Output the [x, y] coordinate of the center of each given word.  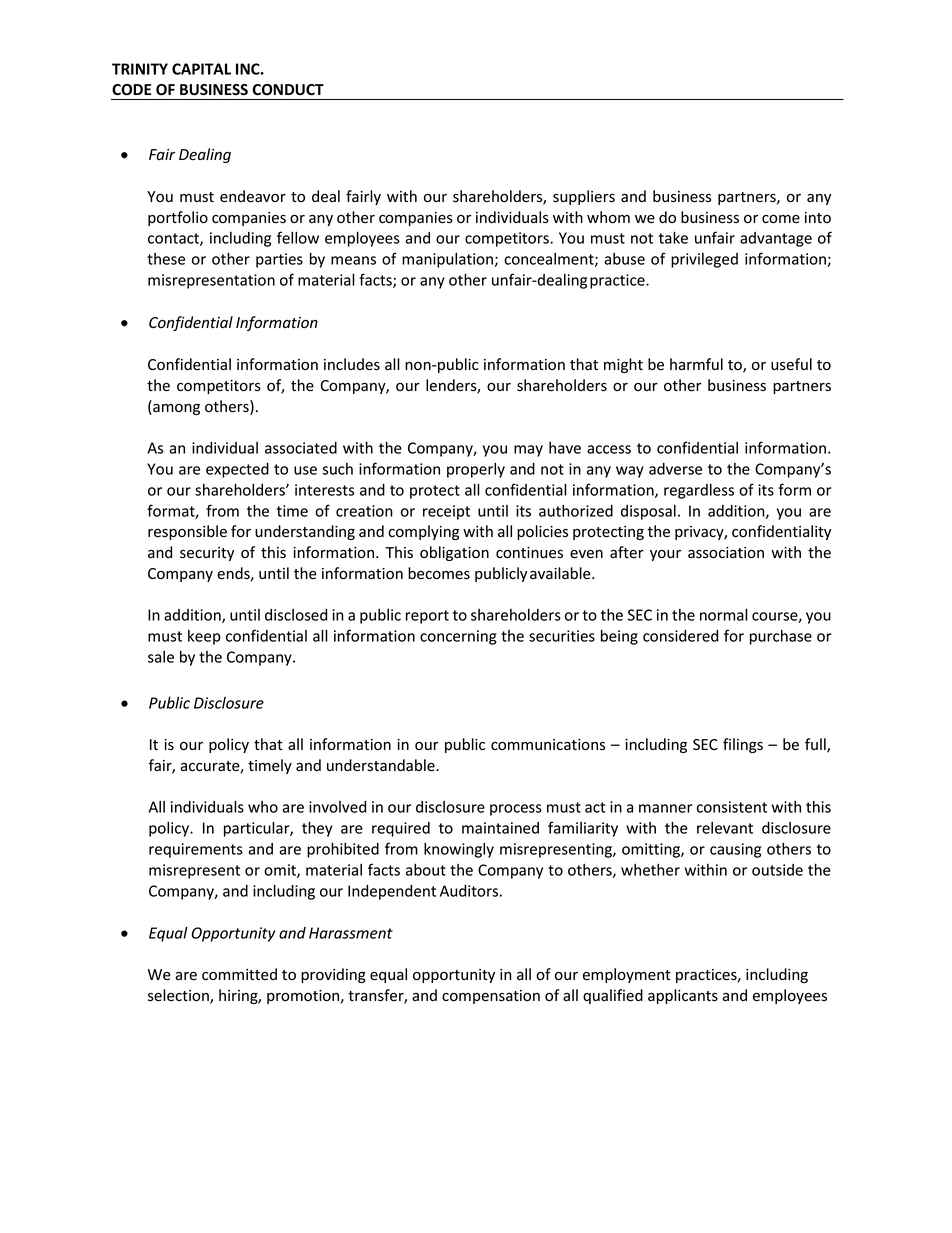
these [166, 259]
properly [476, 470]
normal [724, 614]
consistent [732, 807]
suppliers [584, 197]
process [516, 810]
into [818, 217]
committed [239, 974]
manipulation [447, 260]
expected [237, 470]
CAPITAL [201, 69]
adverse [675, 469]
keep [204, 637]
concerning [458, 637]
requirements [196, 850]
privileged [704, 260]
